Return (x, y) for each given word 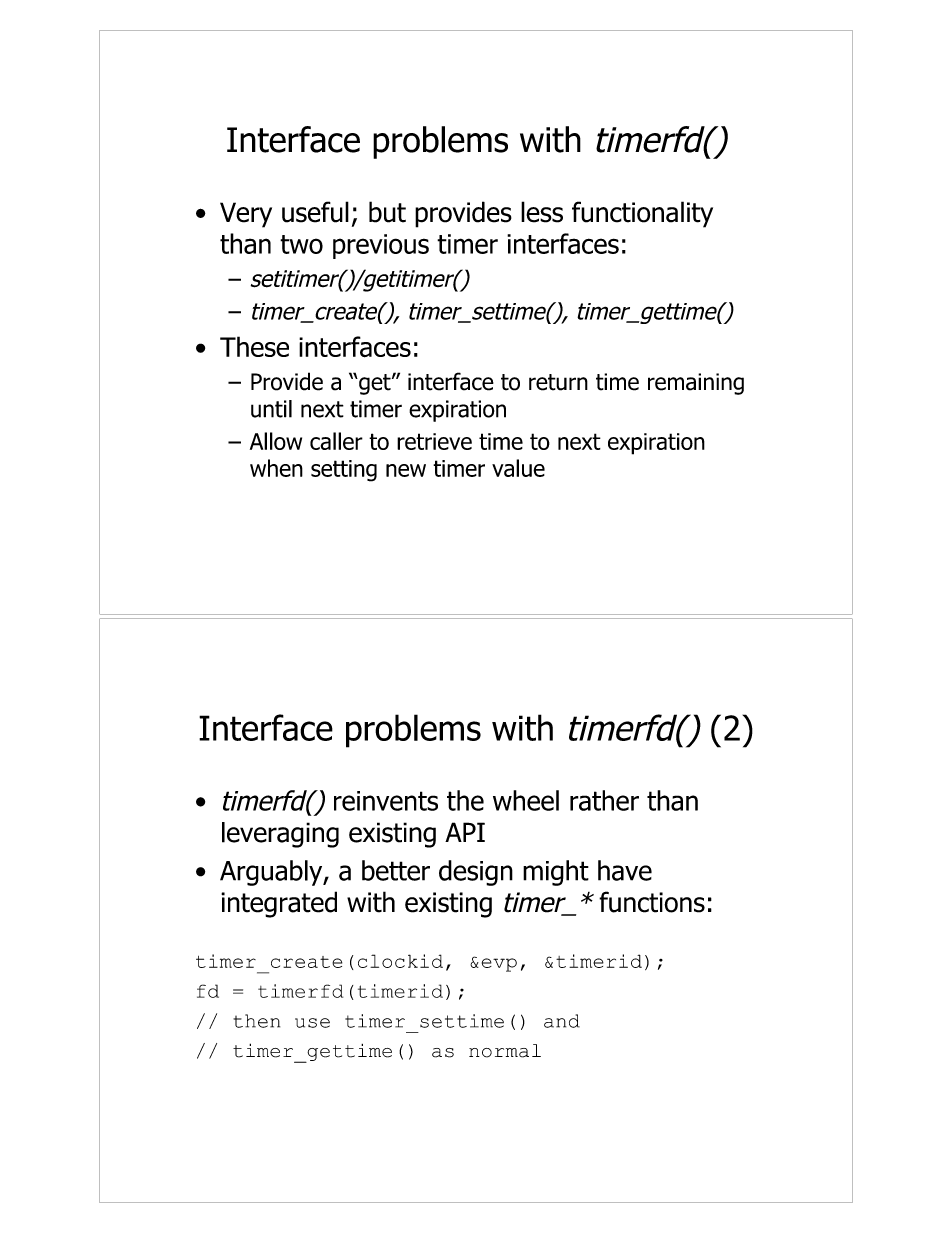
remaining (696, 384)
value (518, 468)
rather (604, 800)
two (301, 244)
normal (505, 1051)
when (276, 468)
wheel (526, 800)
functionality (642, 214)
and (562, 1021)
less (542, 212)
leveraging (280, 835)
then (256, 1021)
